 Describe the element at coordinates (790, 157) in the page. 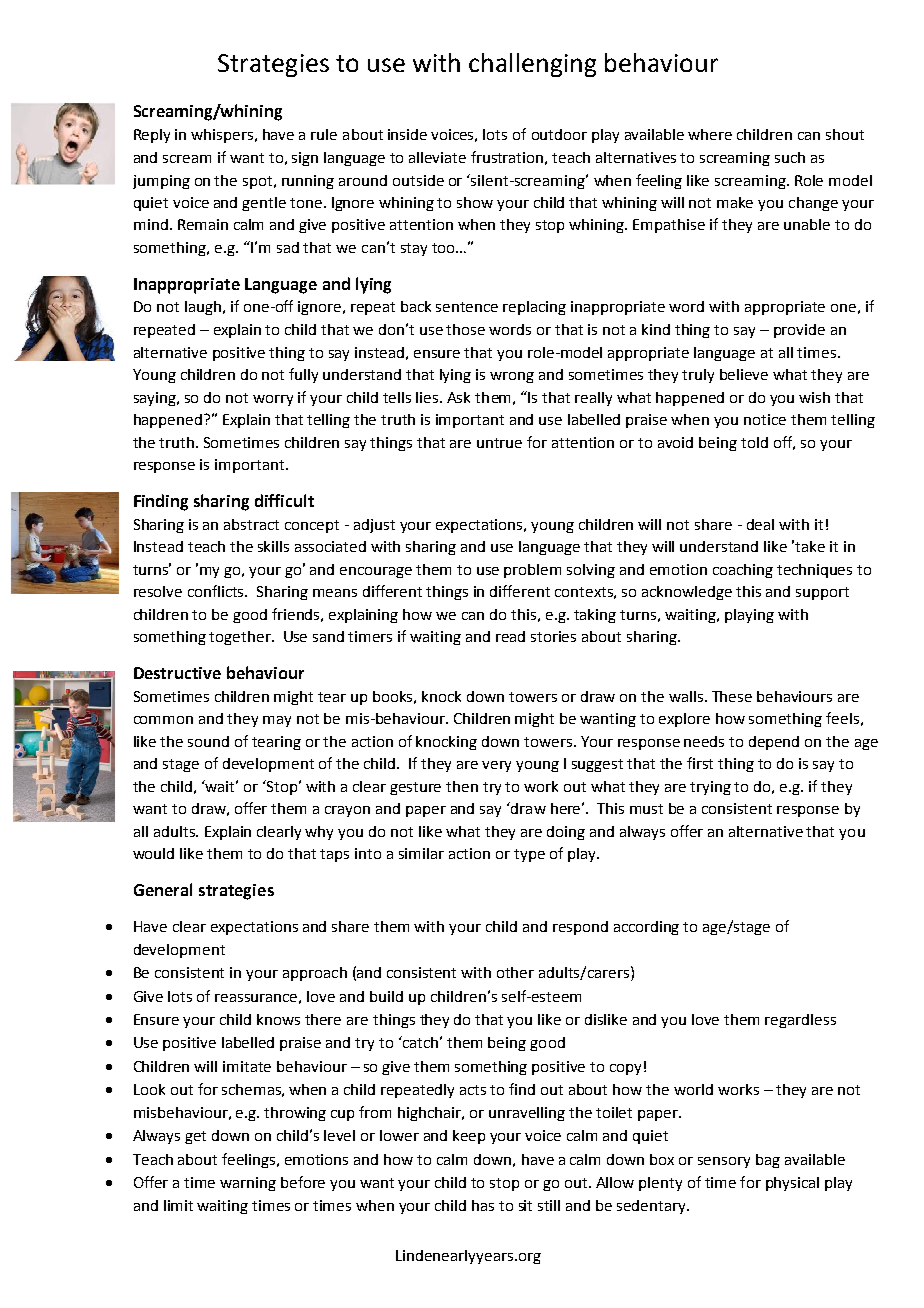

I see `such` at that location.
